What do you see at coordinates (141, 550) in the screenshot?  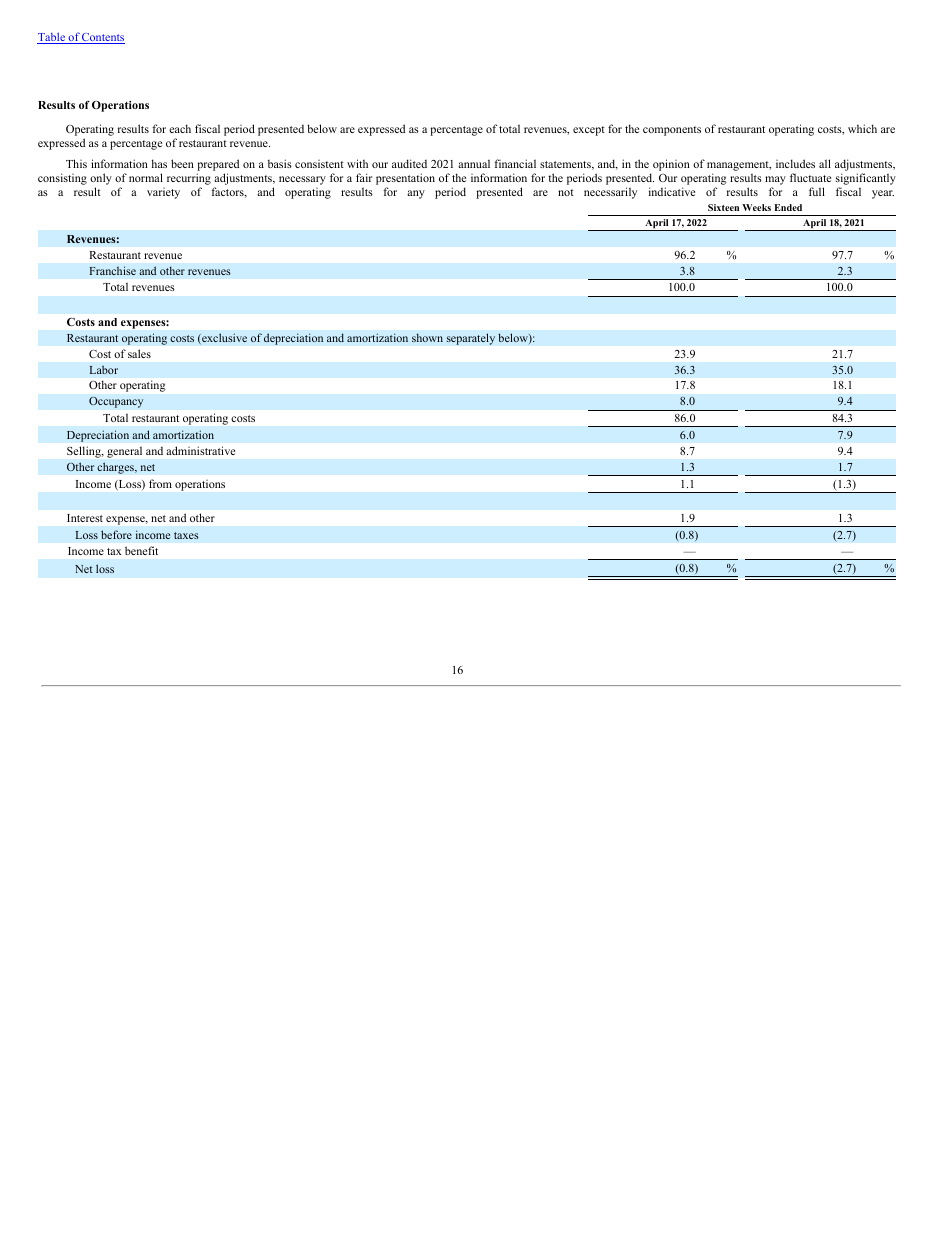 I see `benefit` at bounding box center [141, 550].
